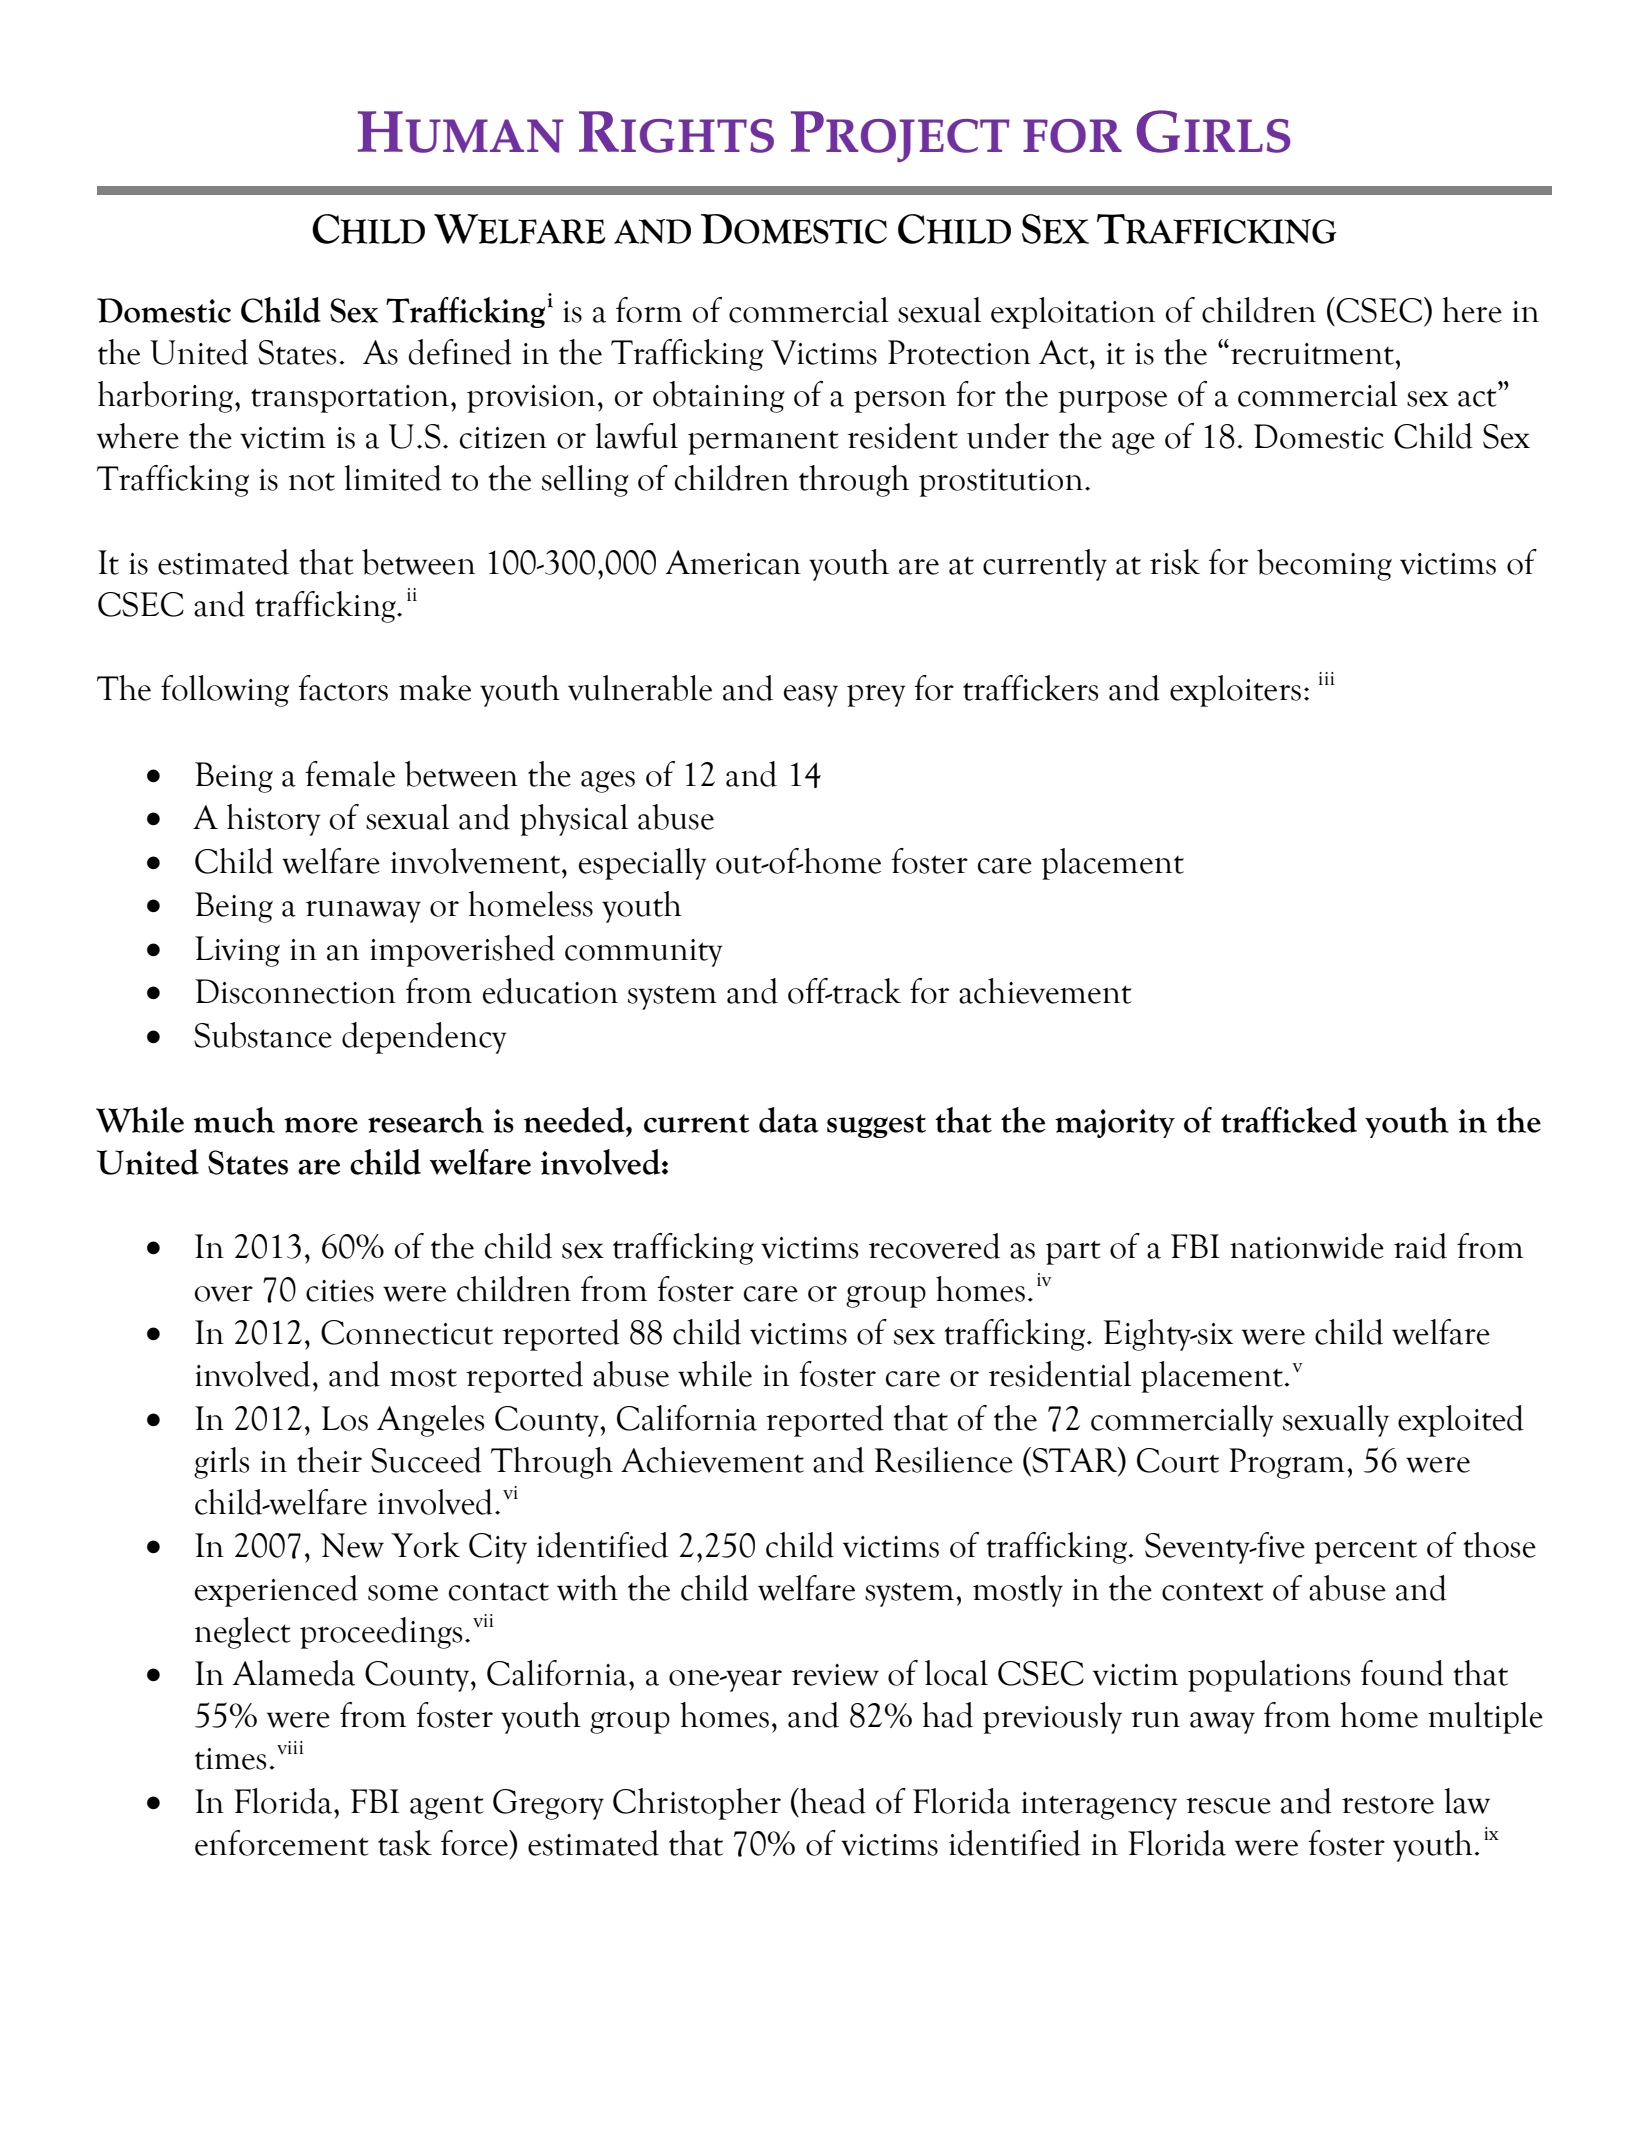  Describe the element at coordinates (273, 820) in the screenshot. I see `history` at that location.
